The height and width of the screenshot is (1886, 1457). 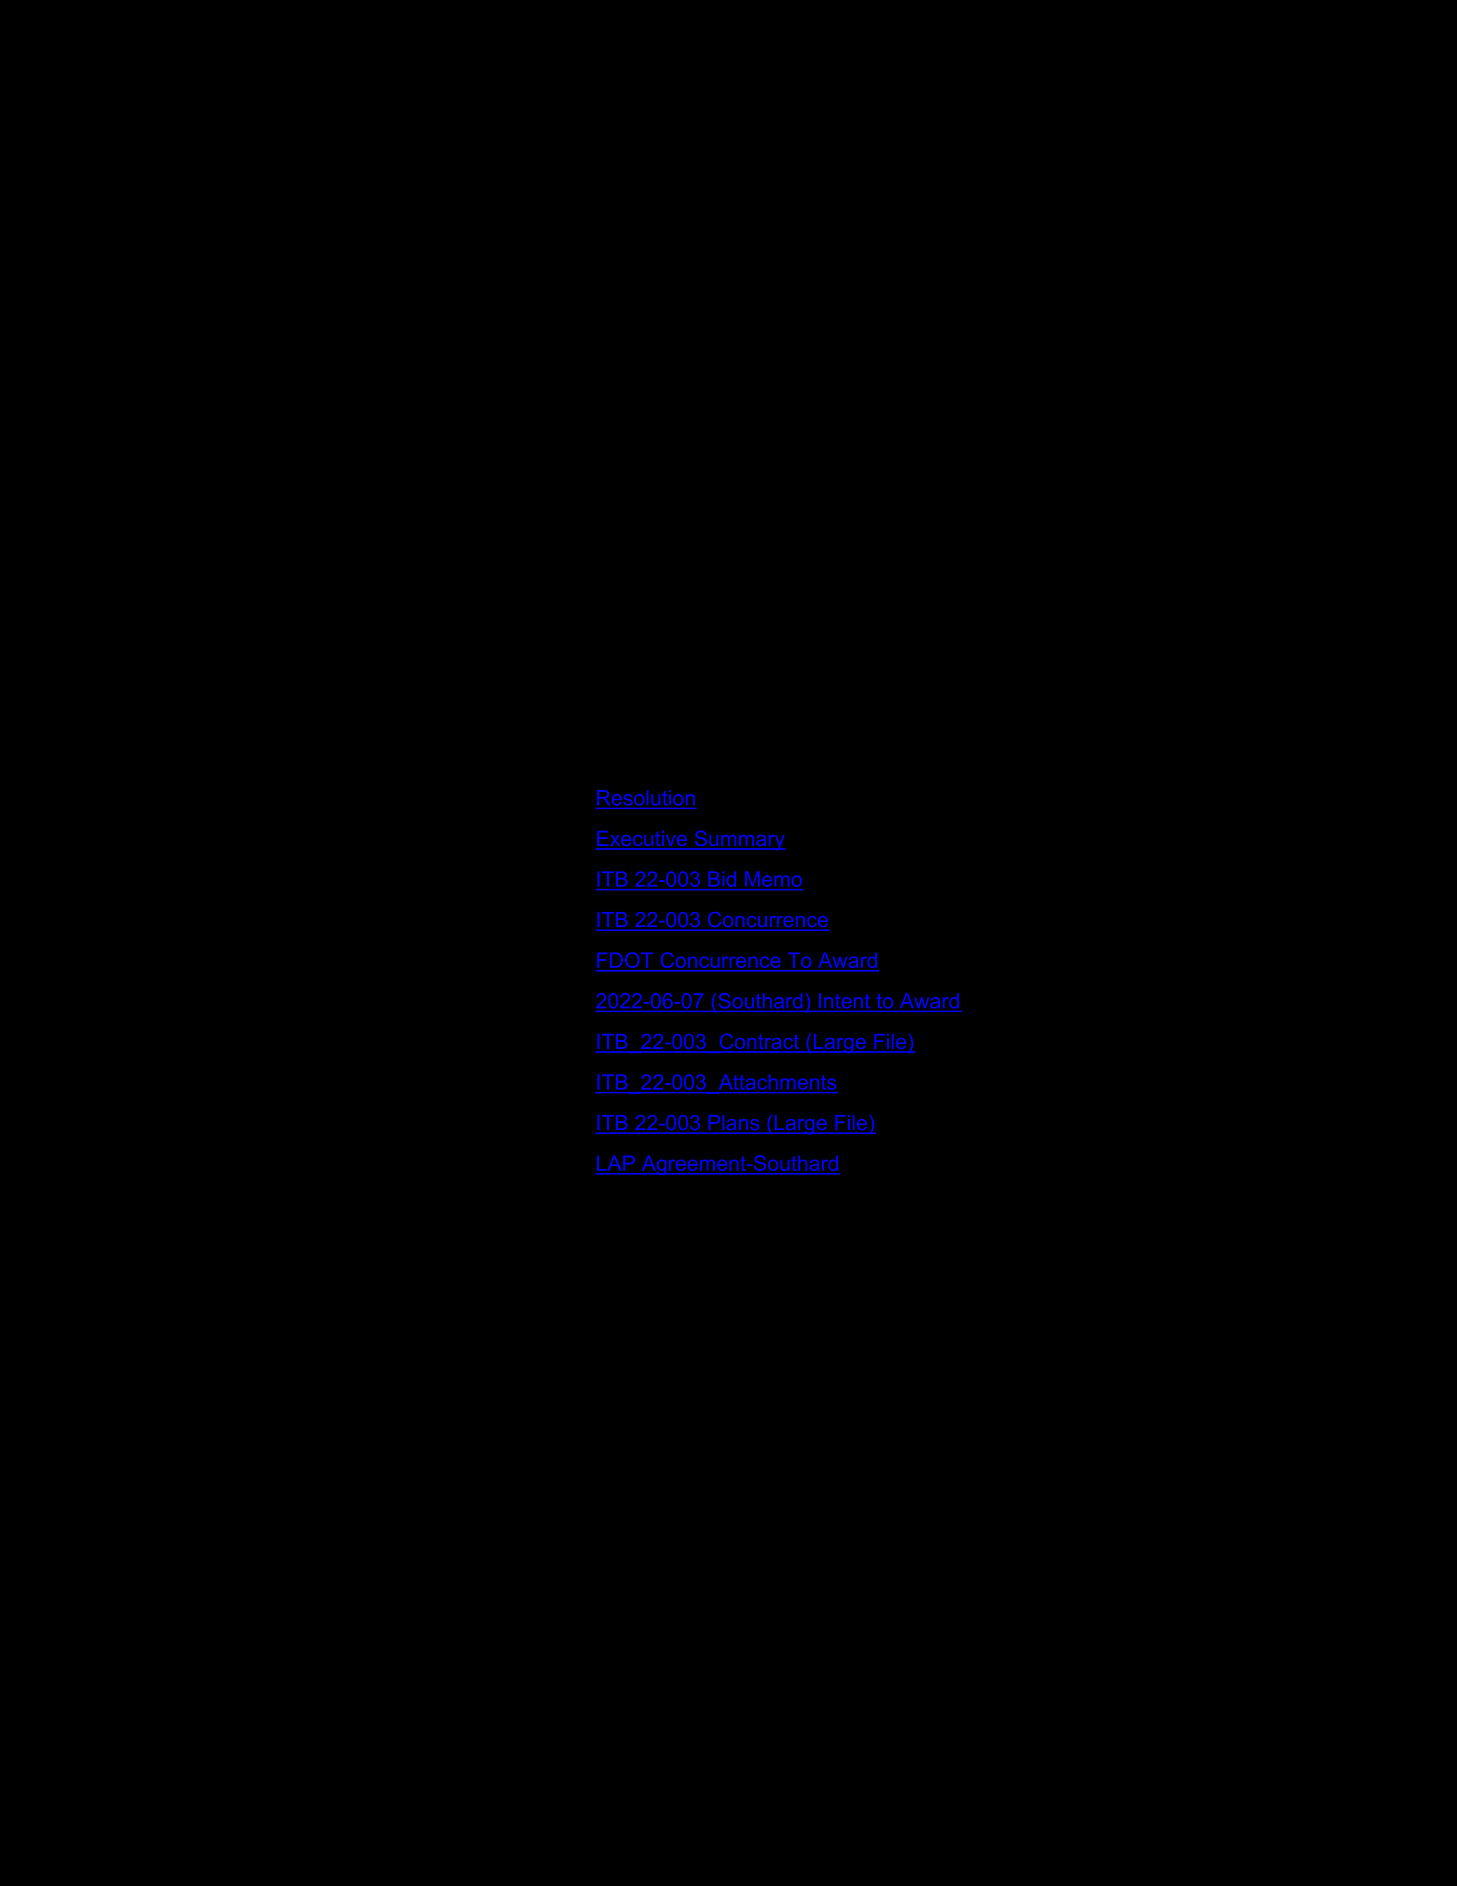 I want to click on Plans, so click(x=734, y=1122).
